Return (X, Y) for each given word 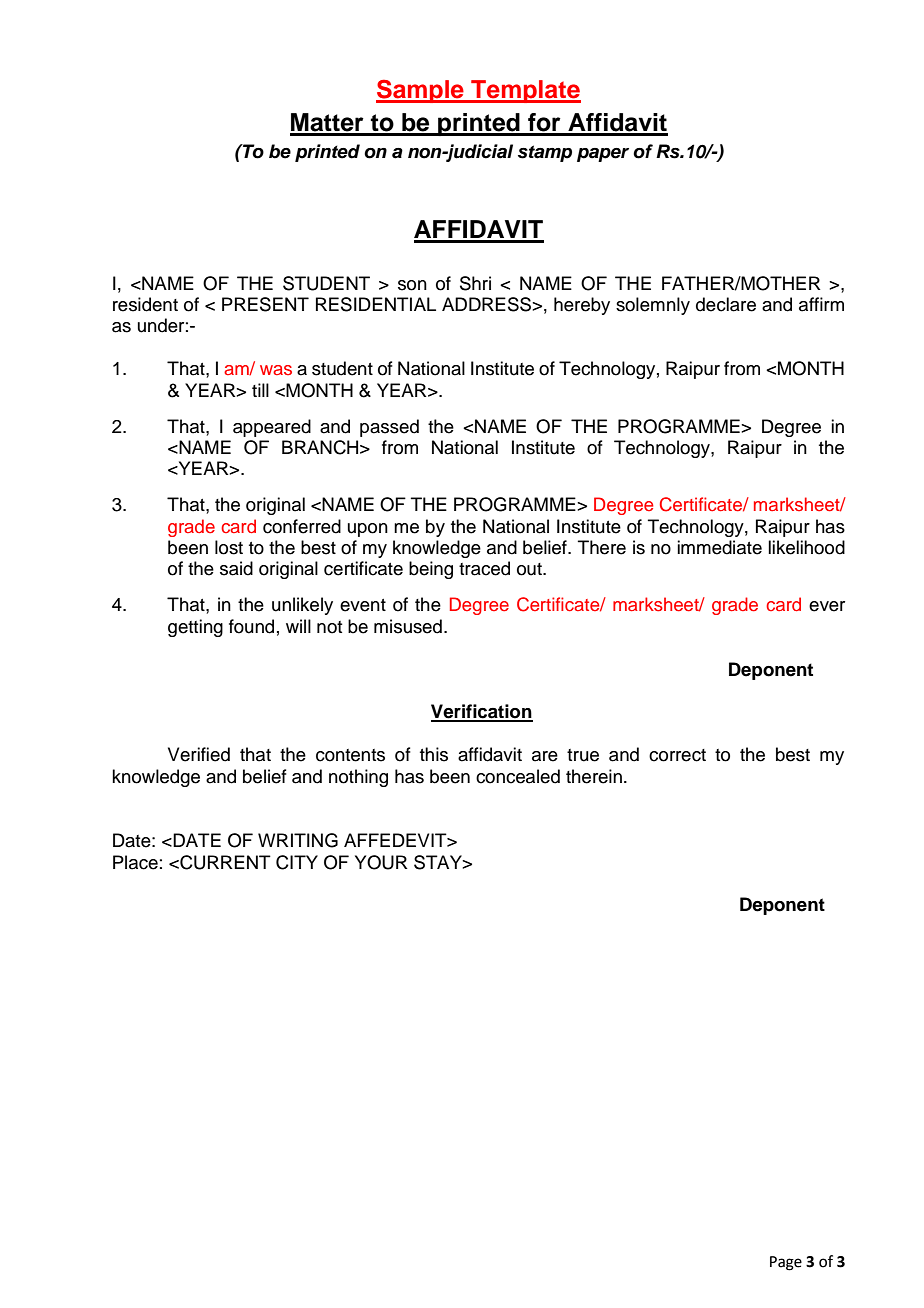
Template (525, 91)
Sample (421, 91)
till (260, 390)
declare (726, 304)
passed (389, 428)
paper (603, 155)
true (583, 755)
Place (135, 862)
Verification (482, 712)
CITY (297, 862)
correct (677, 755)
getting (195, 628)
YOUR (381, 862)
